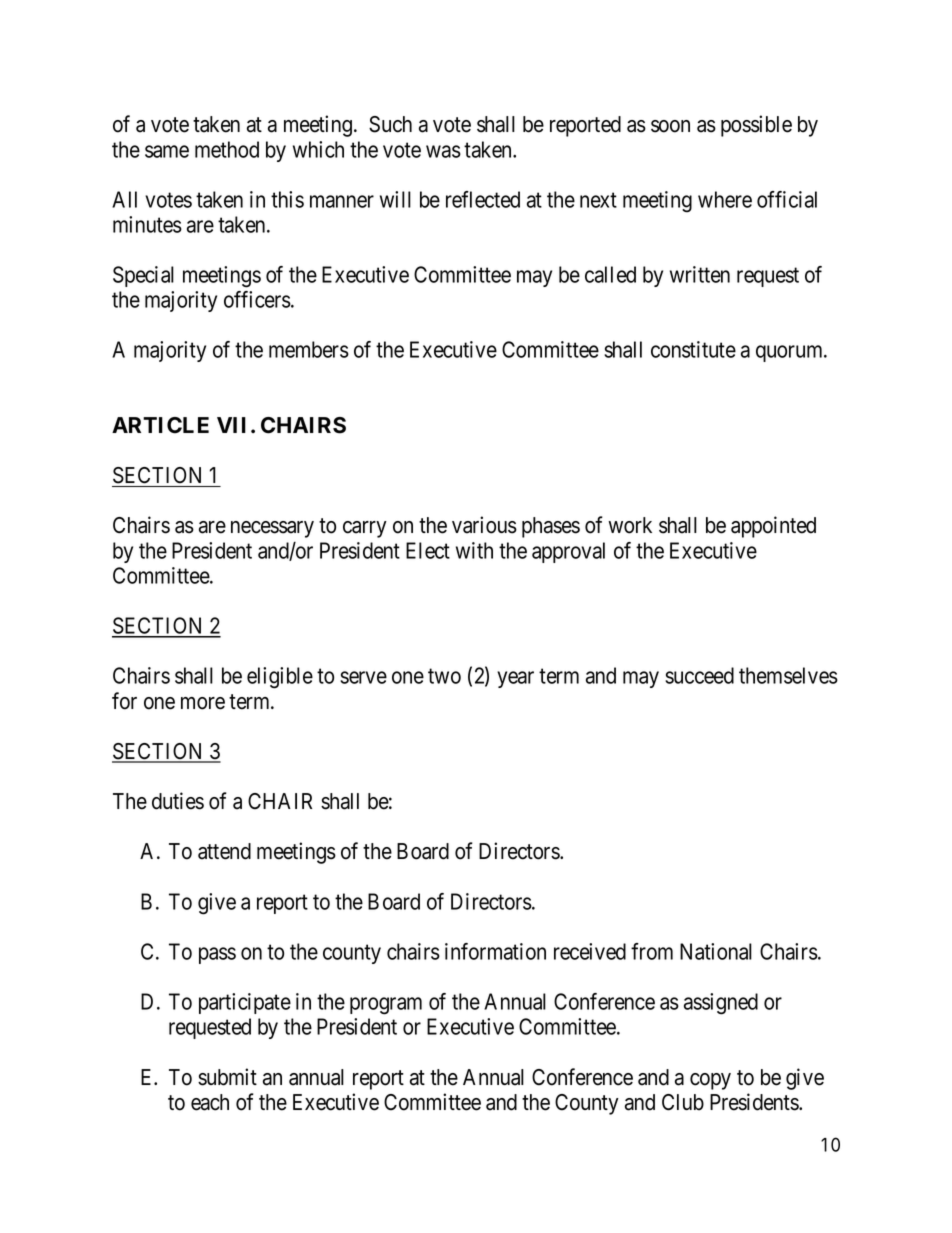 The width and height of the screenshot is (952, 1233). I want to click on VII, so click(234, 425).
